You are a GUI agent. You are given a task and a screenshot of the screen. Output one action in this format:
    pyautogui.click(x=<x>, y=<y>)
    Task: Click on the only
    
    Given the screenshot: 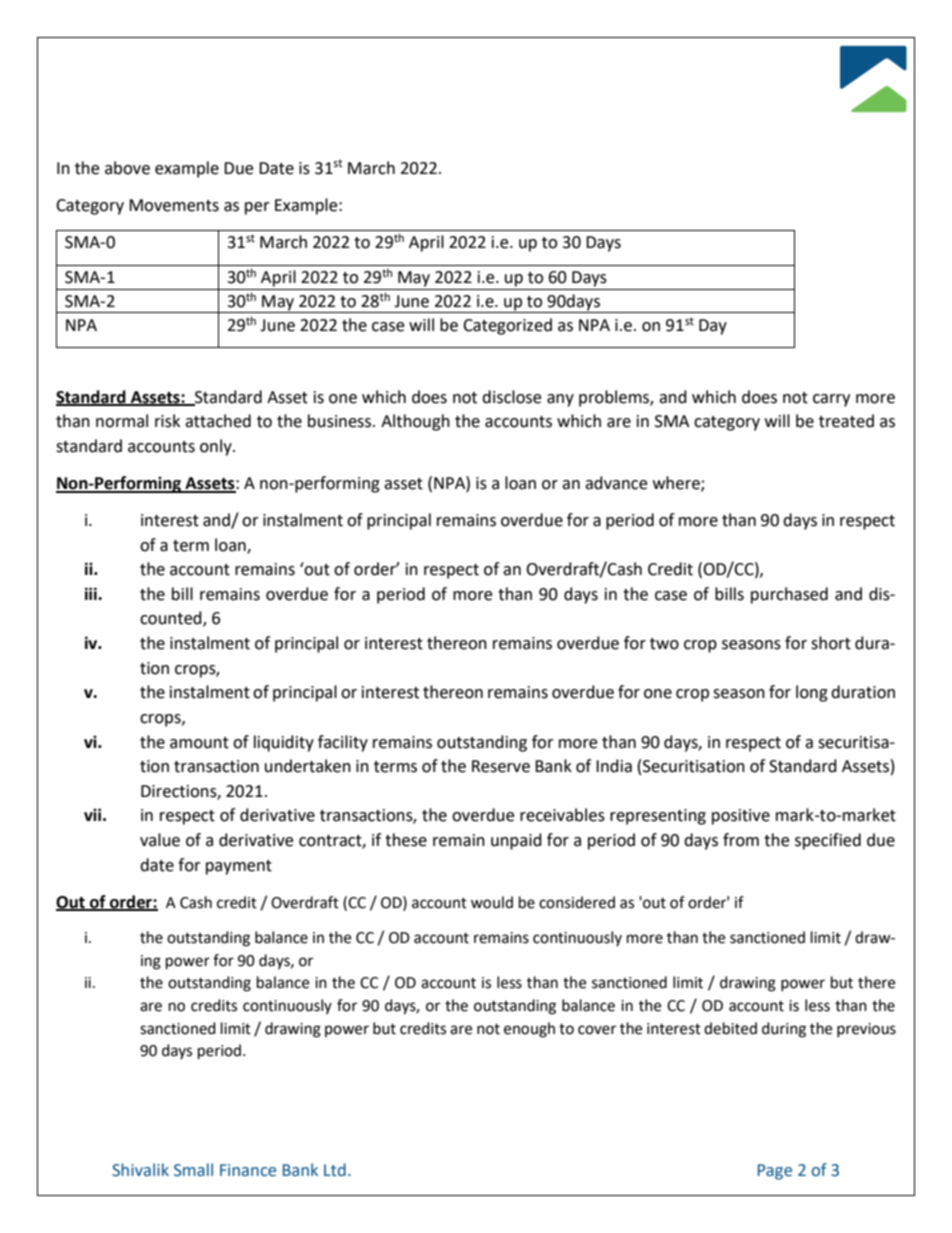 What is the action you would take?
    pyautogui.click(x=217, y=447)
